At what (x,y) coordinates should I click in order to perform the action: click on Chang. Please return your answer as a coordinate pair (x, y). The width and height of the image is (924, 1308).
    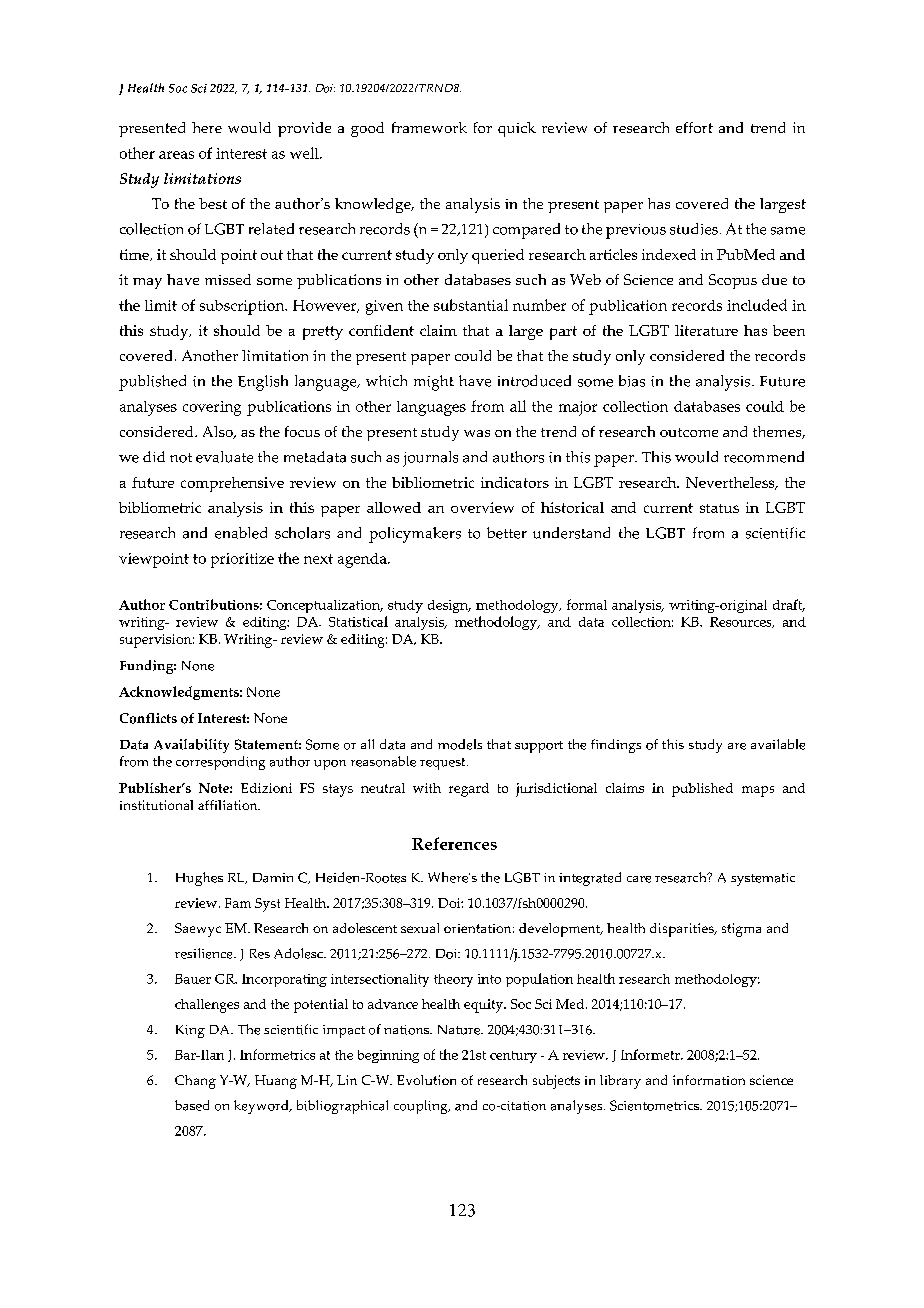
    Looking at the image, I should click on (195, 1082).
